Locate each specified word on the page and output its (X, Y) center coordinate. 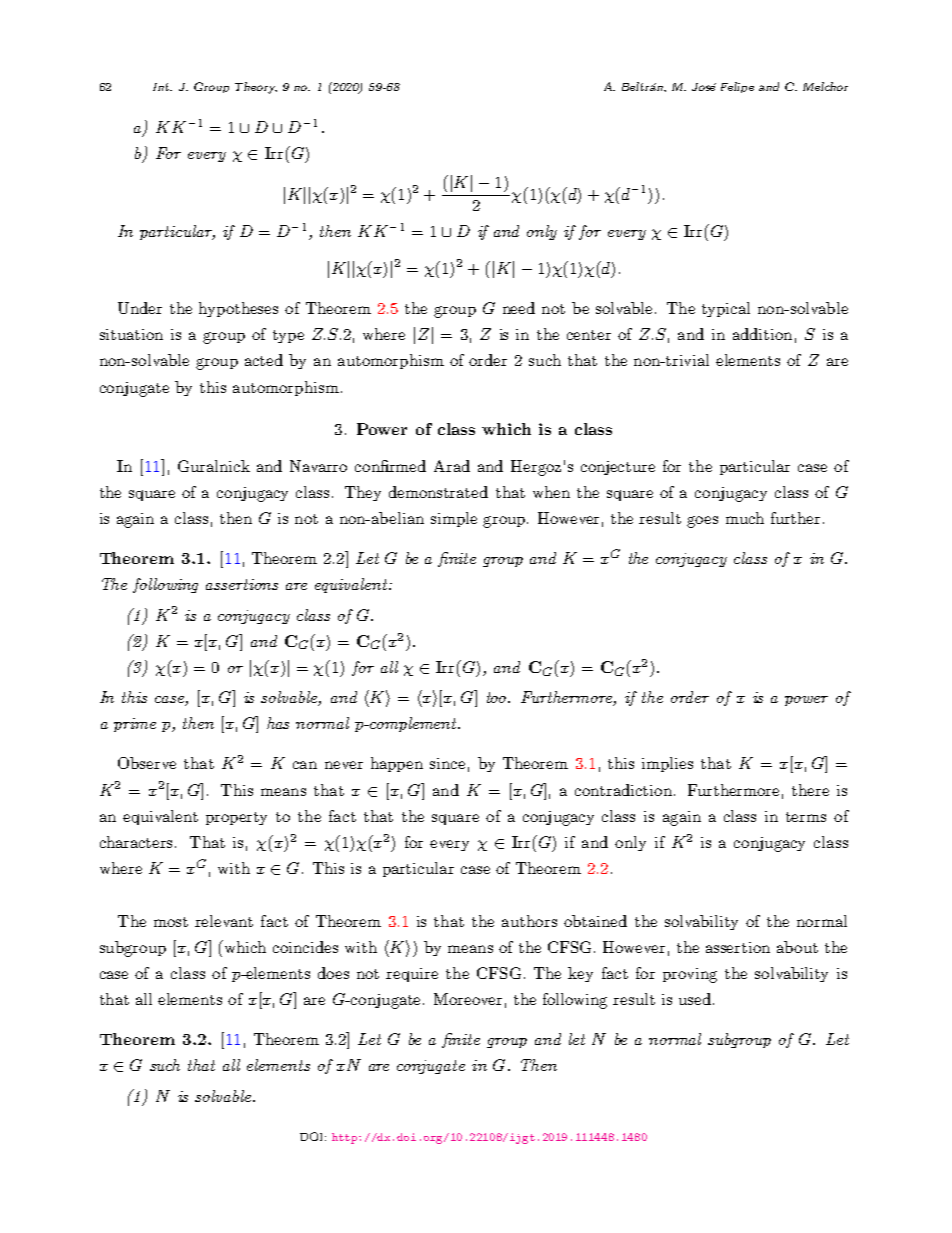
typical (726, 309)
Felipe (737, 87)
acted (264, 360)
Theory (256, 88)
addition (762, 334)
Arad (452, 466)
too (498, 697)
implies (667, 764)
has (278, 723)
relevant (224, 921)
